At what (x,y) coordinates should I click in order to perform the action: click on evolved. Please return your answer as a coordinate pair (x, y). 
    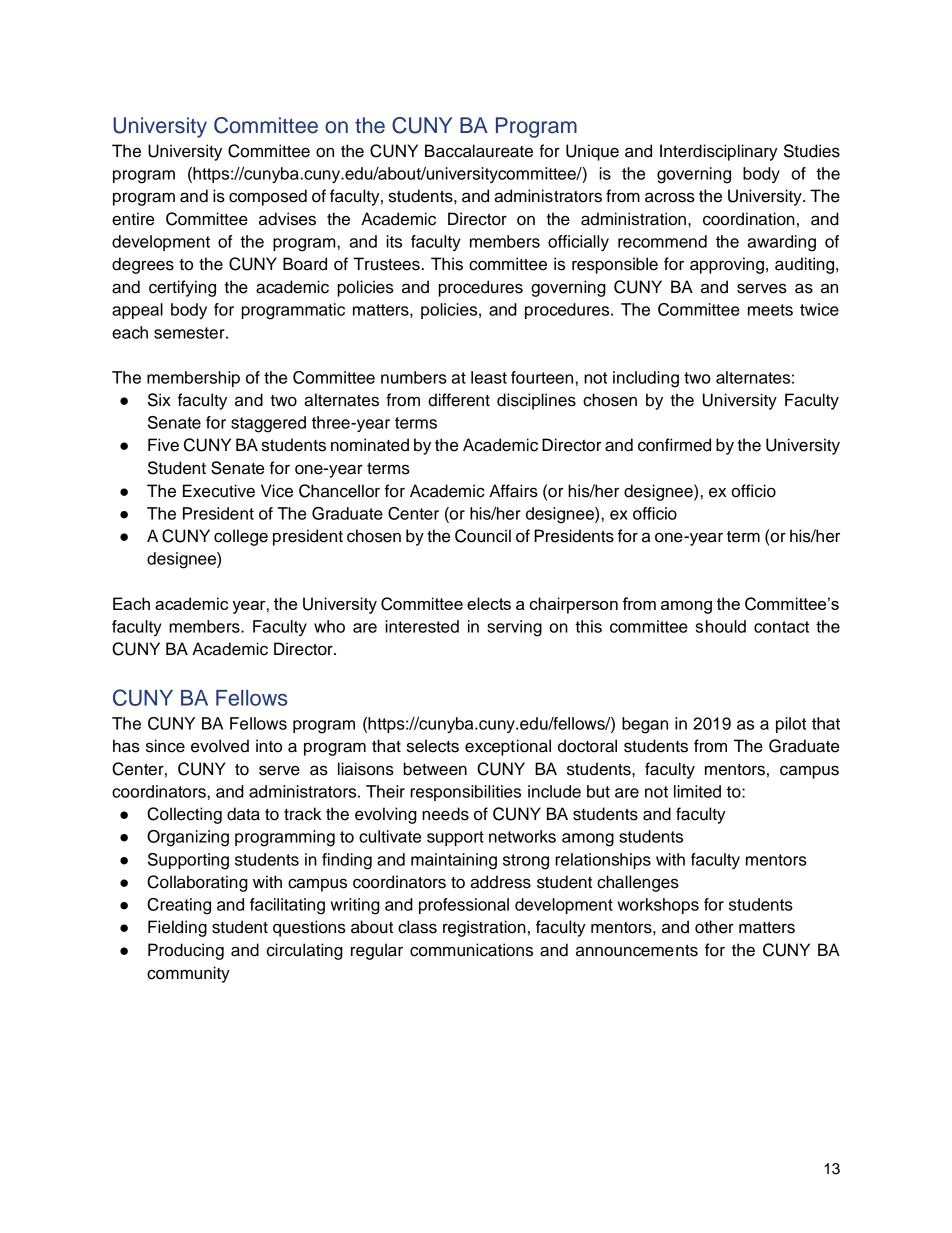
    Looking at the image, I should click on (220, 746).
